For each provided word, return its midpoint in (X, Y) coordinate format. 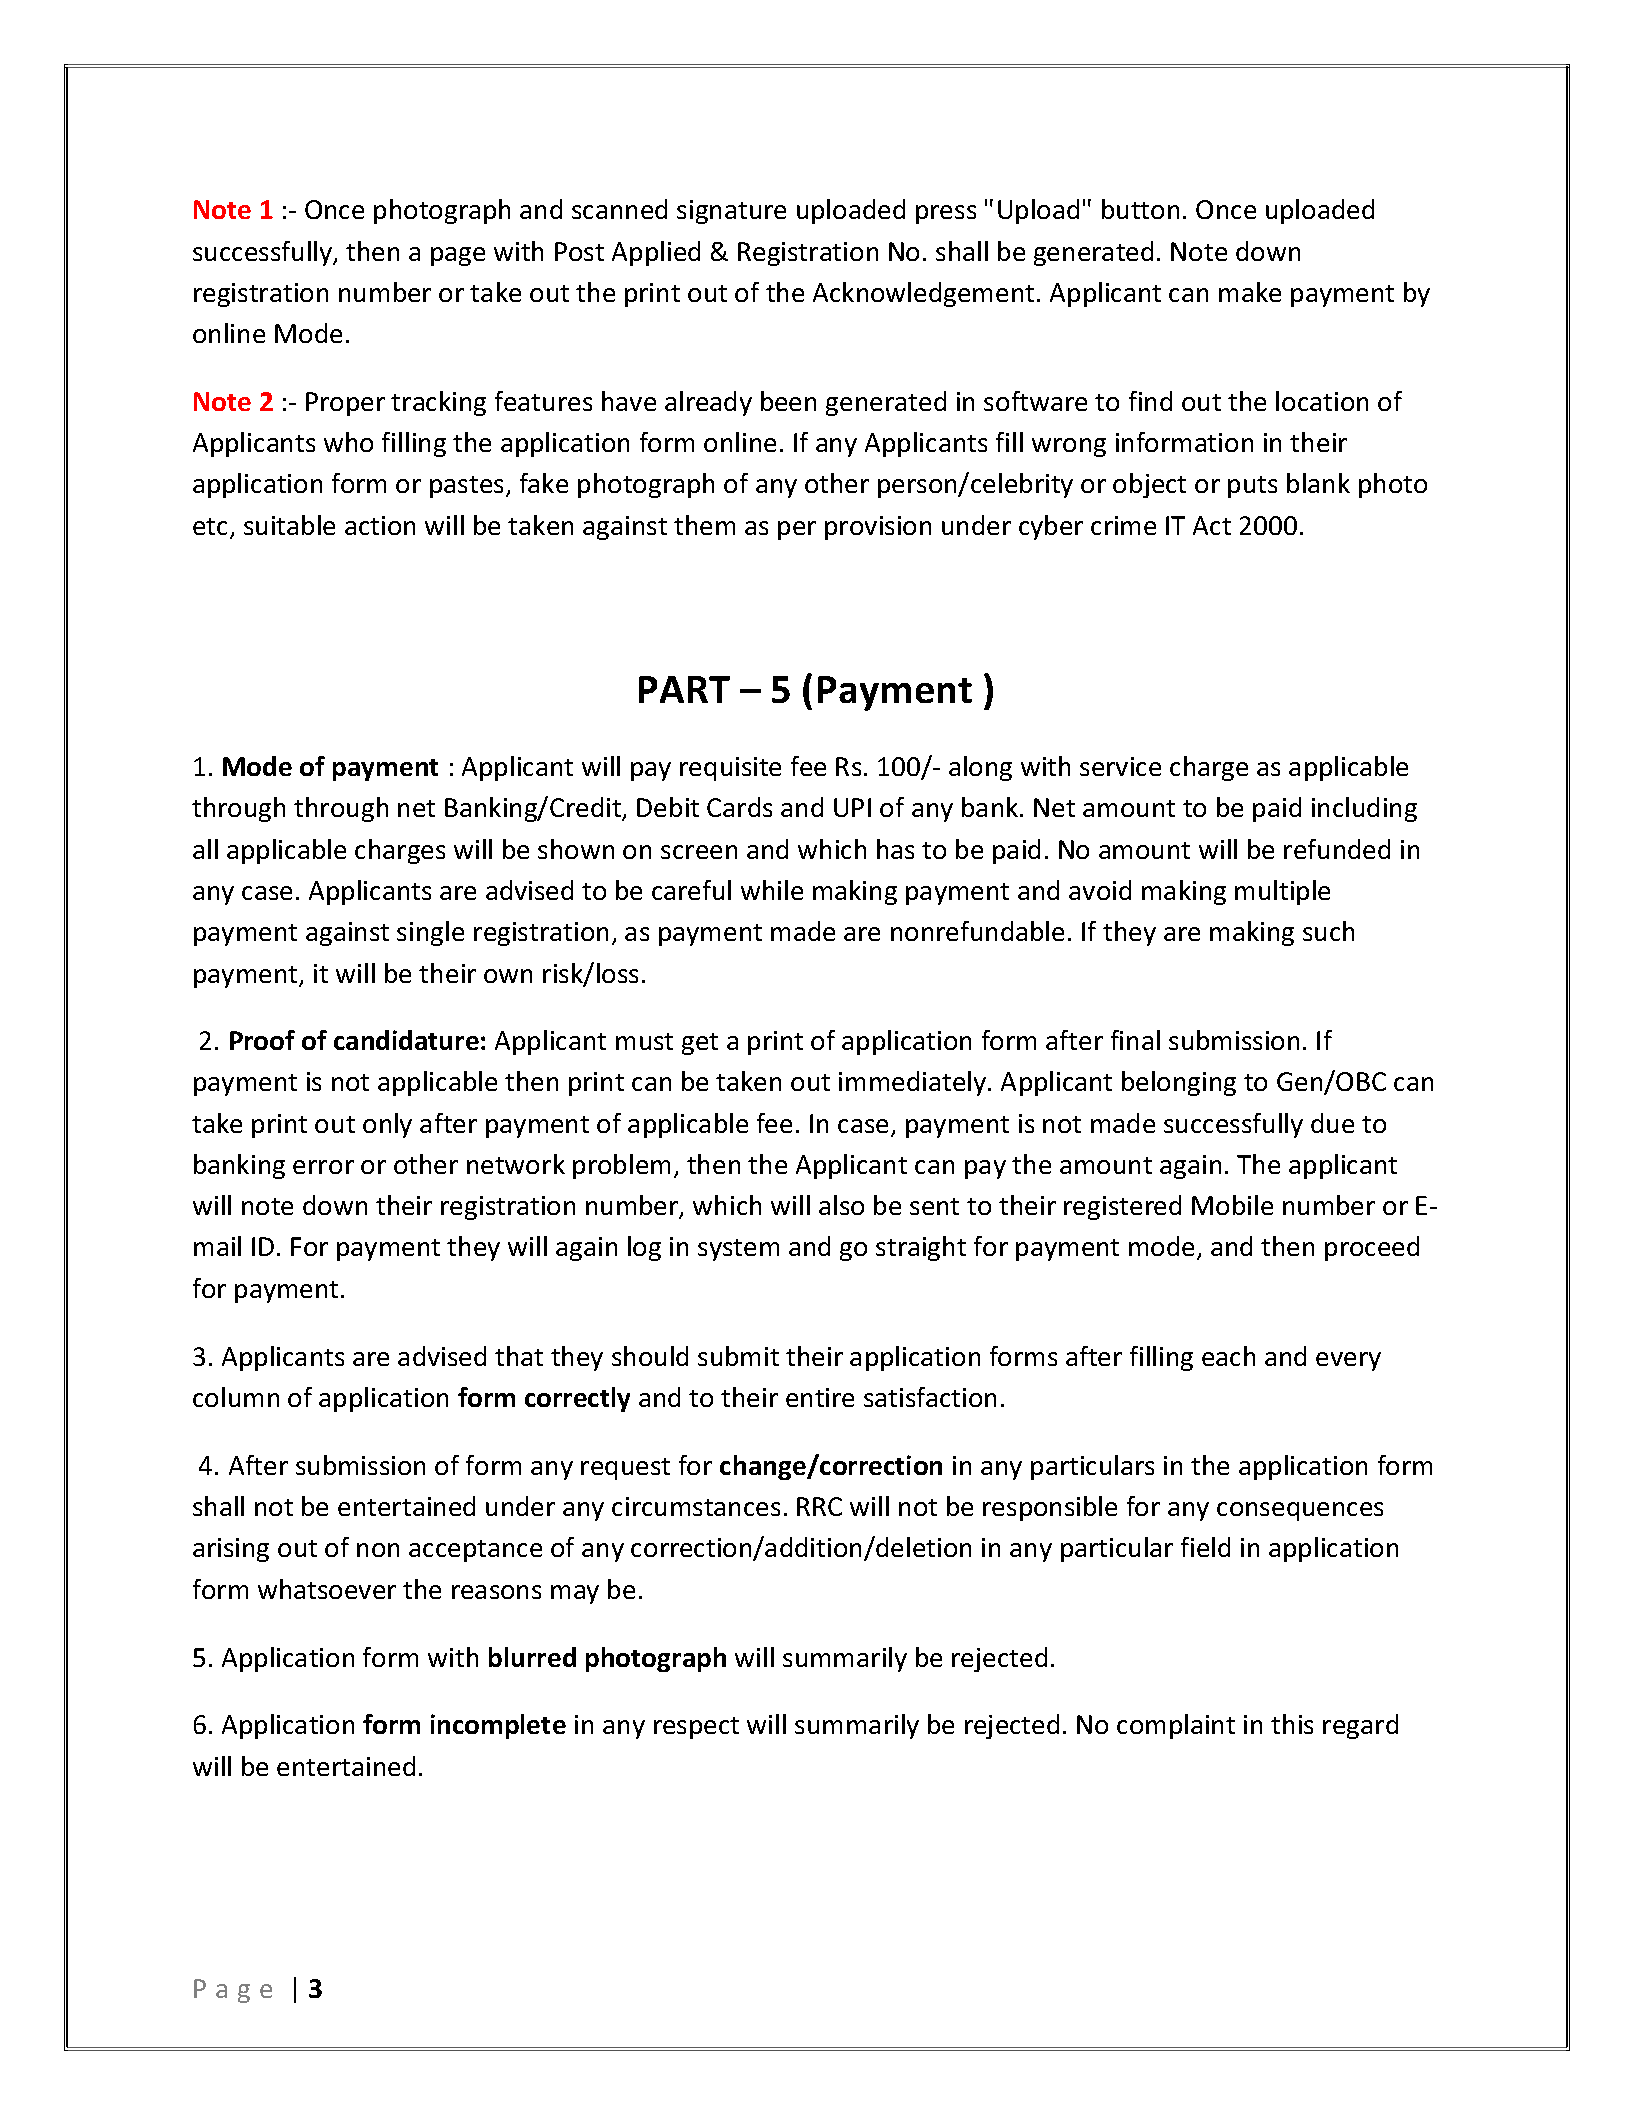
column (236, 1397)
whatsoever (327, 1589)
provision (878, 528)
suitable (289, 525)
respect (696, 1728)
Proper (345, 404)
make (1250, 292)
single (430, 933)
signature (731, 212)
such (1328, 931)
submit (738, 1356)
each (1228, 1356)
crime (1123, 525)
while (772, 890)
